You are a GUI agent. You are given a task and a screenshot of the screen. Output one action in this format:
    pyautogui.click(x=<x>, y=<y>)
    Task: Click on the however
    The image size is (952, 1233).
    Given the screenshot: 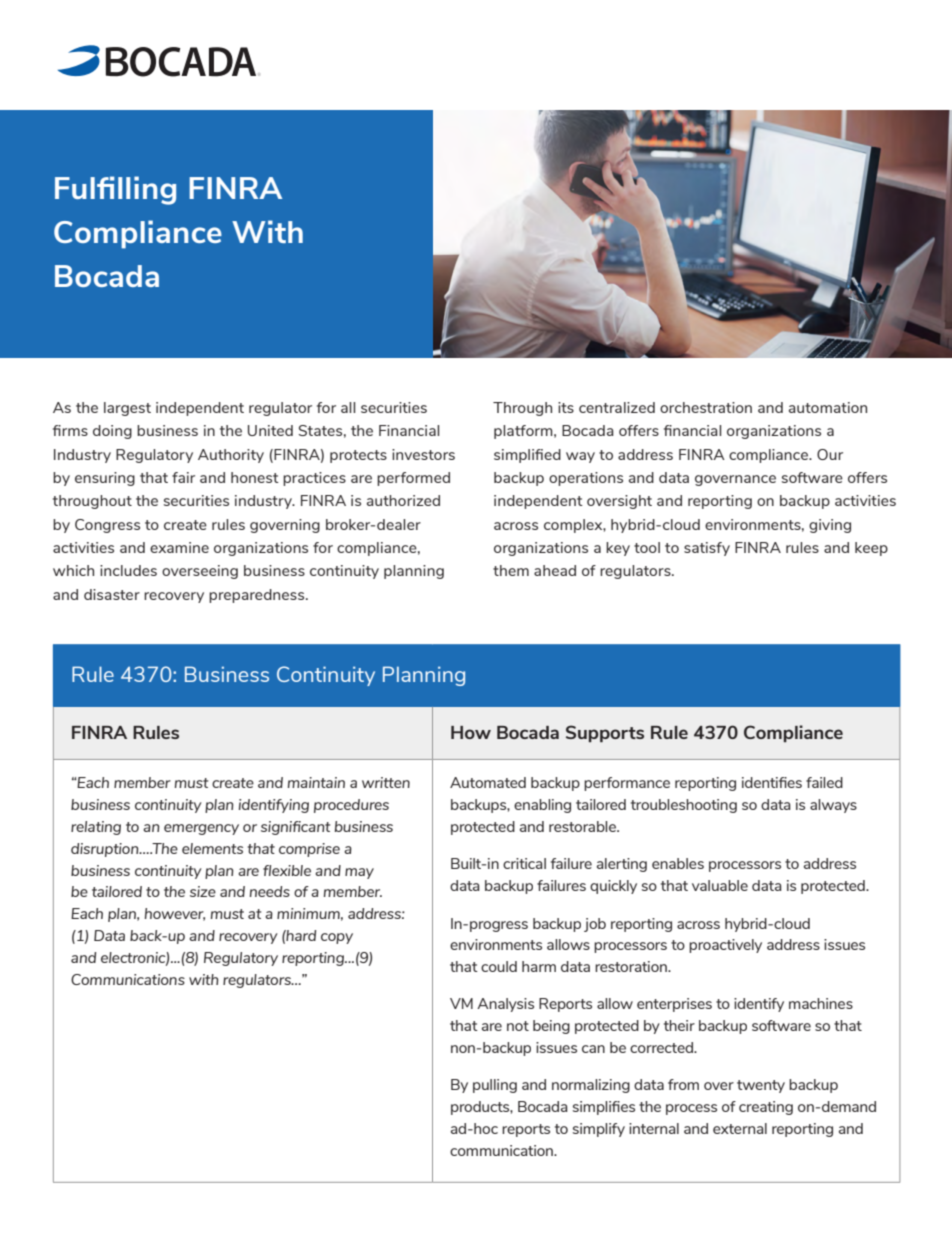 What is the action you would take?
    pyautogui.click(x=175, y=914)
